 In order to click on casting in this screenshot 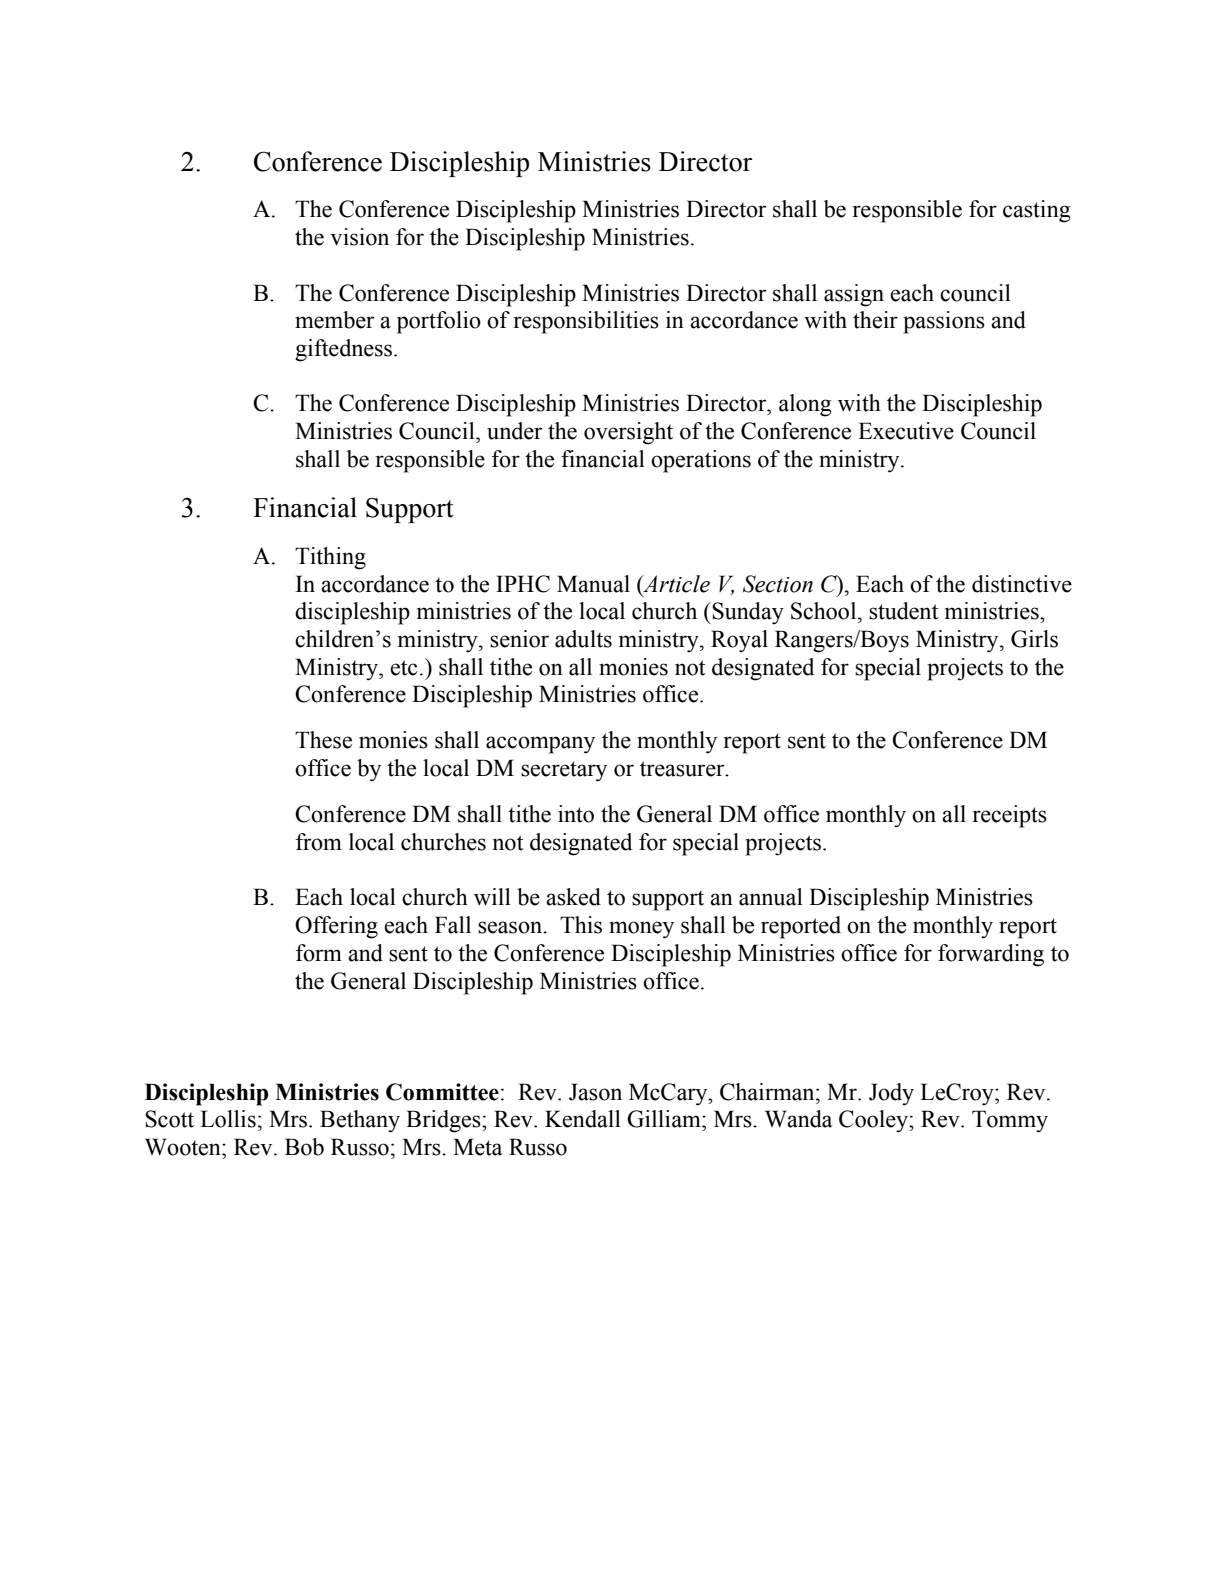, I will do `click(1037, 211)`.
